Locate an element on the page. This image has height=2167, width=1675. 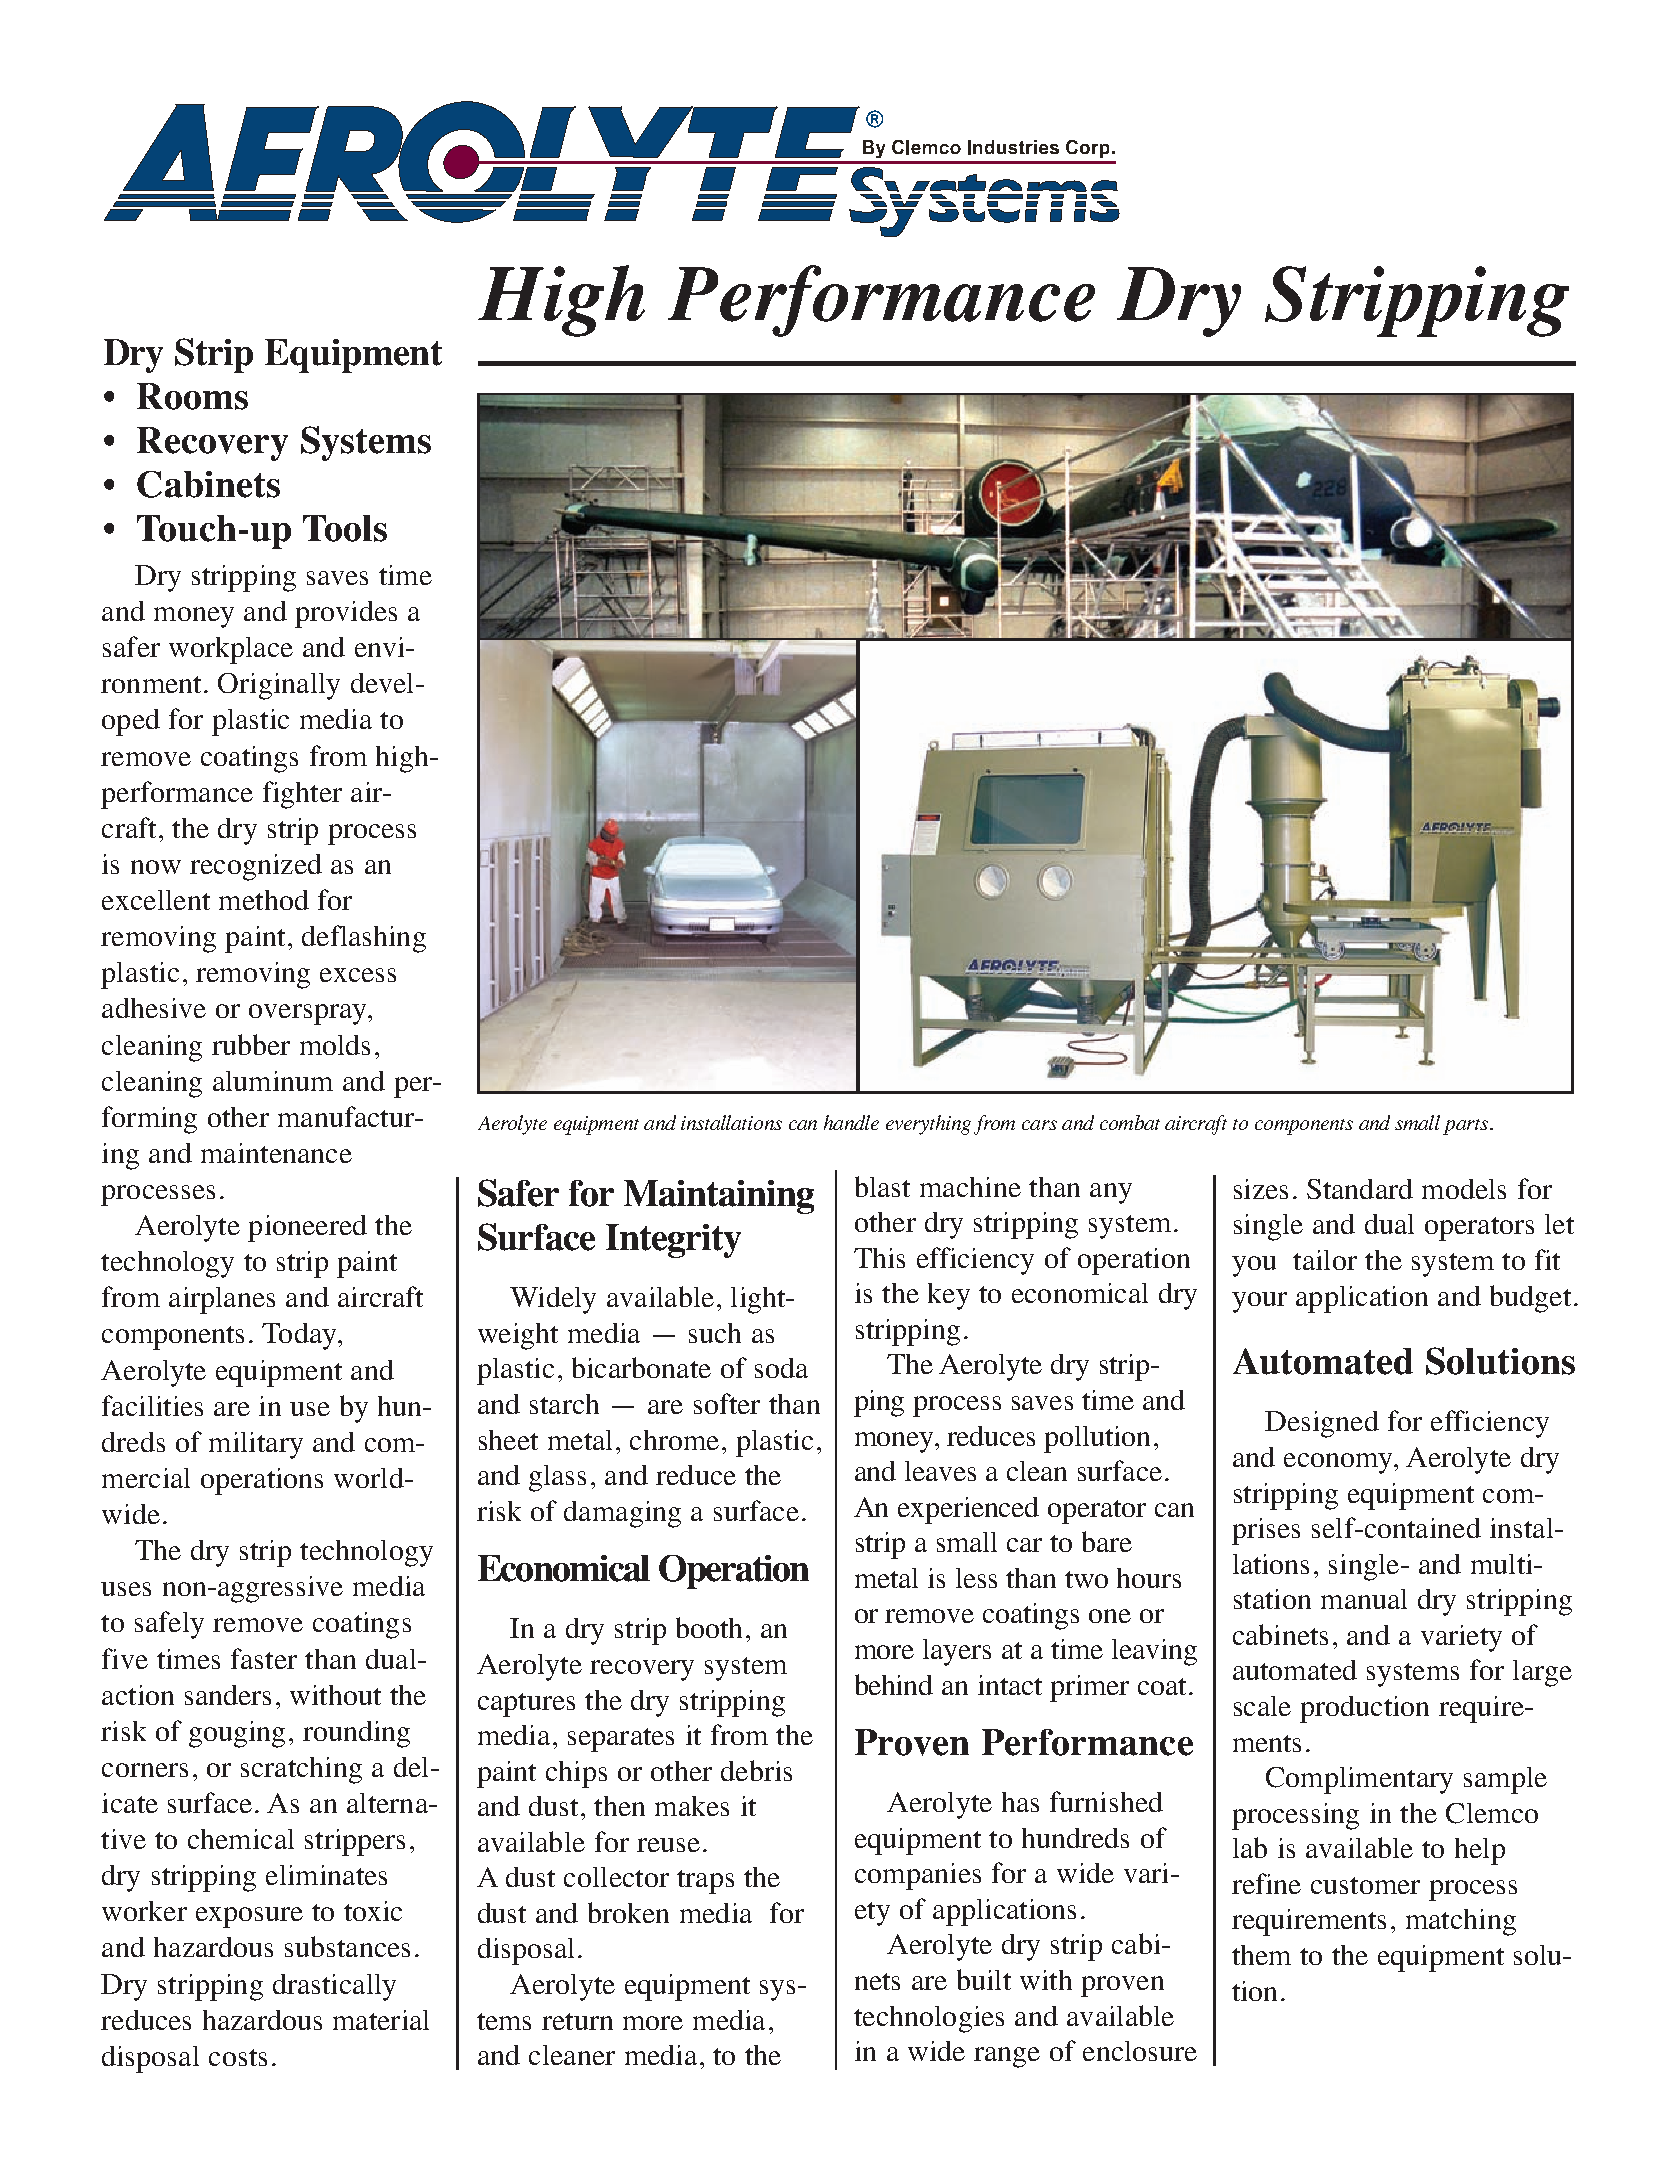
large is located at coordinates (1542, 1673).
